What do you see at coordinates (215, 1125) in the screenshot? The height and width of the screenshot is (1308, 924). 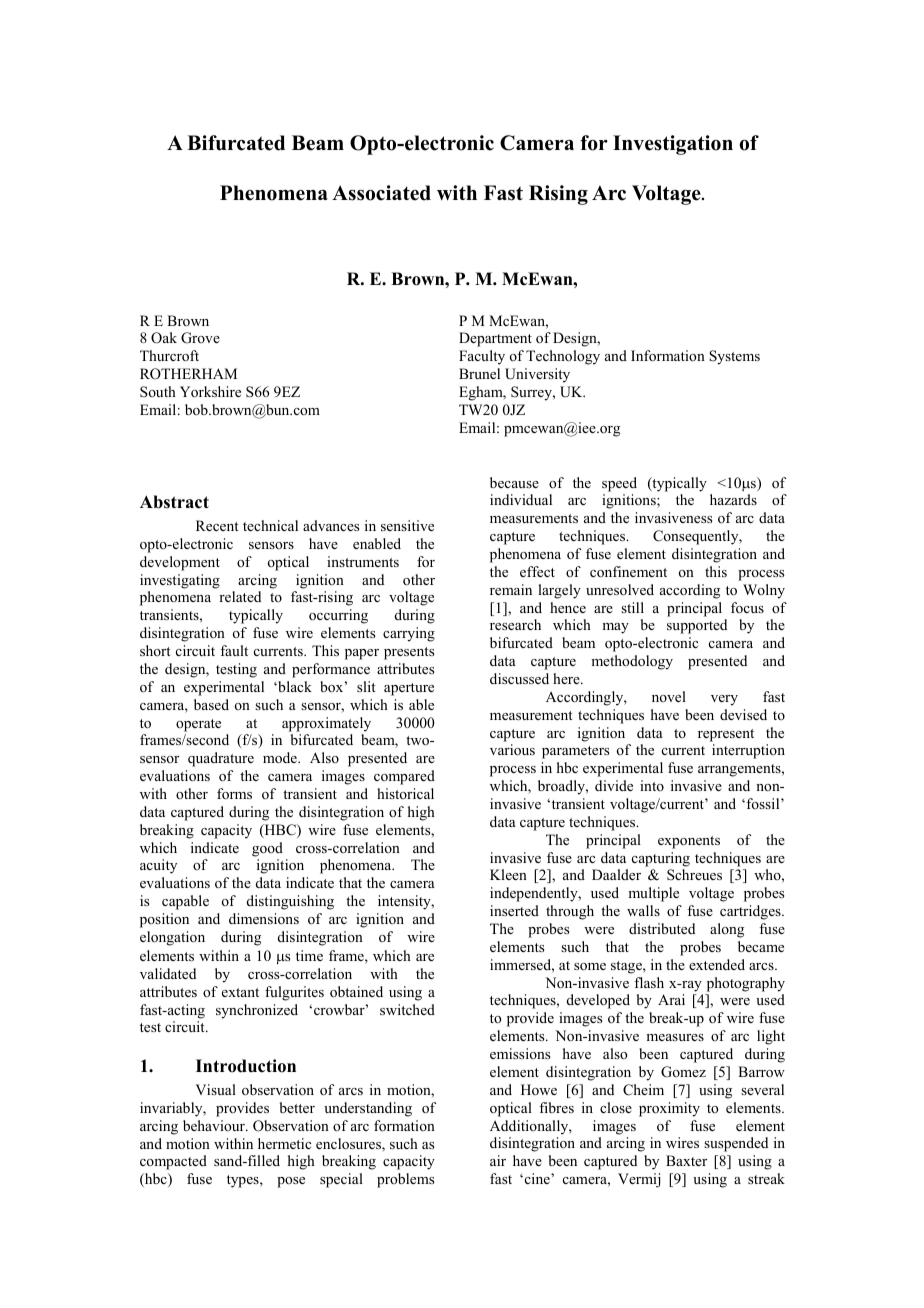 I see `behaviour` at bounding box center [215, 1125].
